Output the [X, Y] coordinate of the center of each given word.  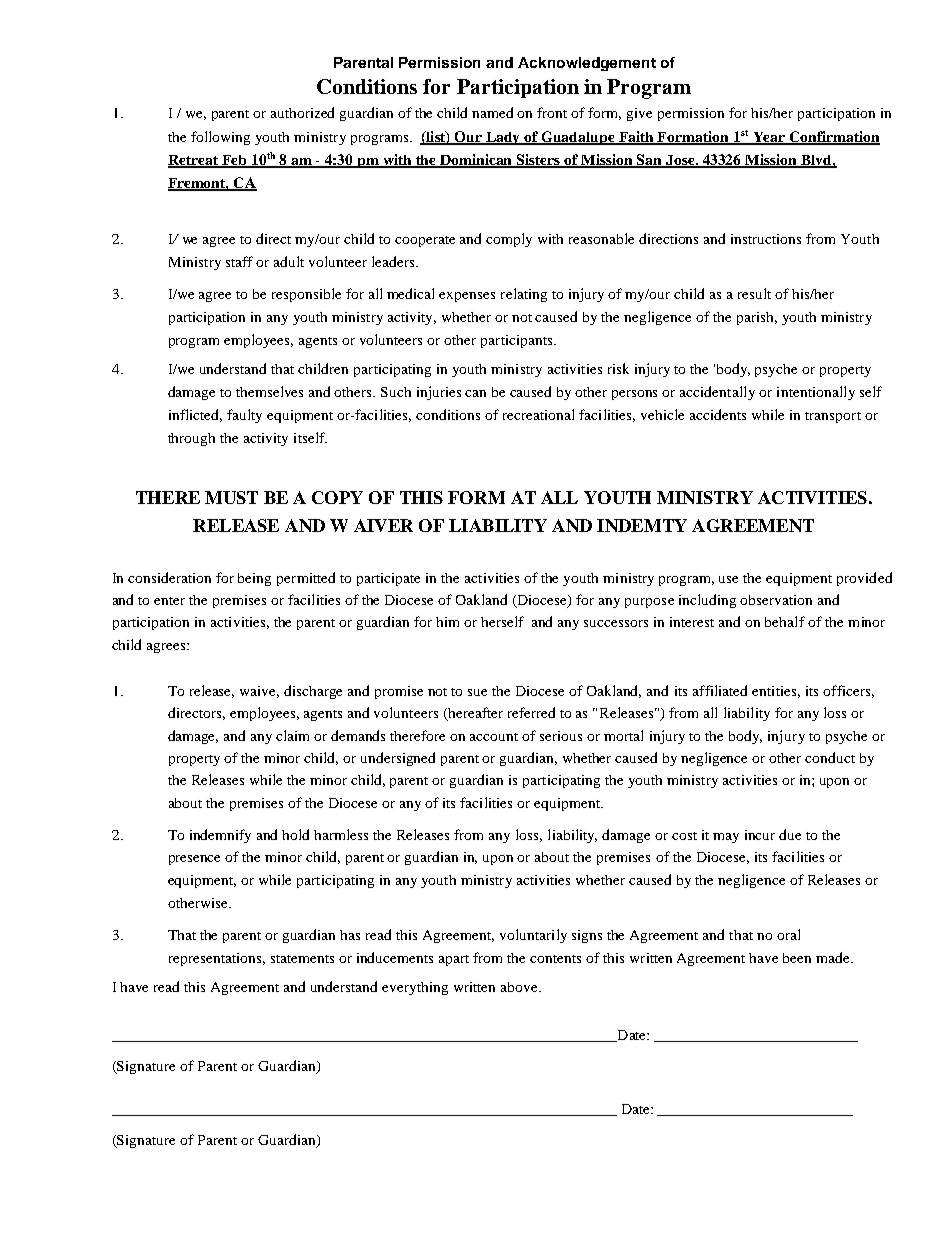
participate [388, 579]
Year [769, 138]
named [492, 112]
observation [776, 600]
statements [302, 959]
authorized [302, 112]
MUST [231, 497]
